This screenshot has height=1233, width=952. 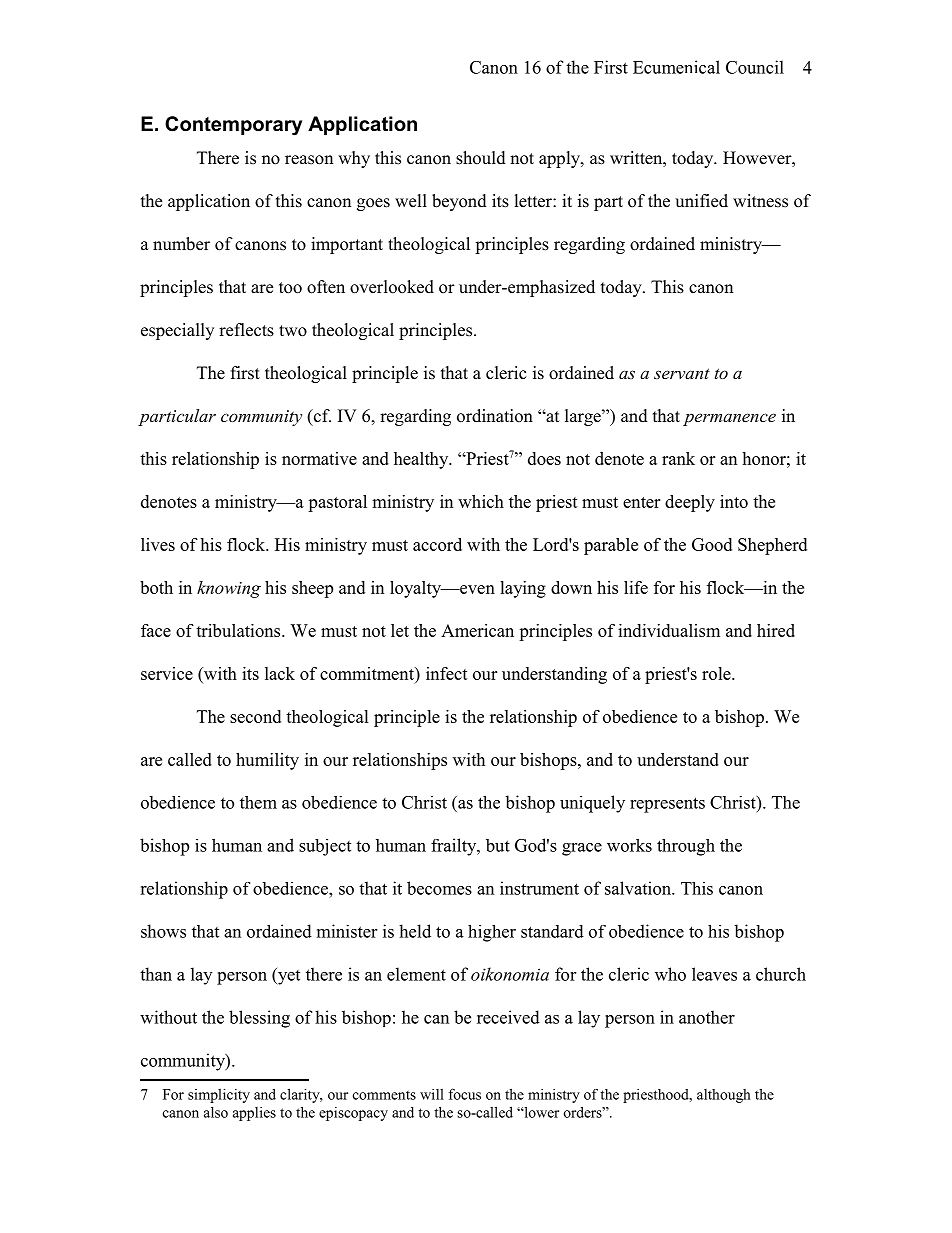 I want to click on deeply, so click(x=690, y=503).
